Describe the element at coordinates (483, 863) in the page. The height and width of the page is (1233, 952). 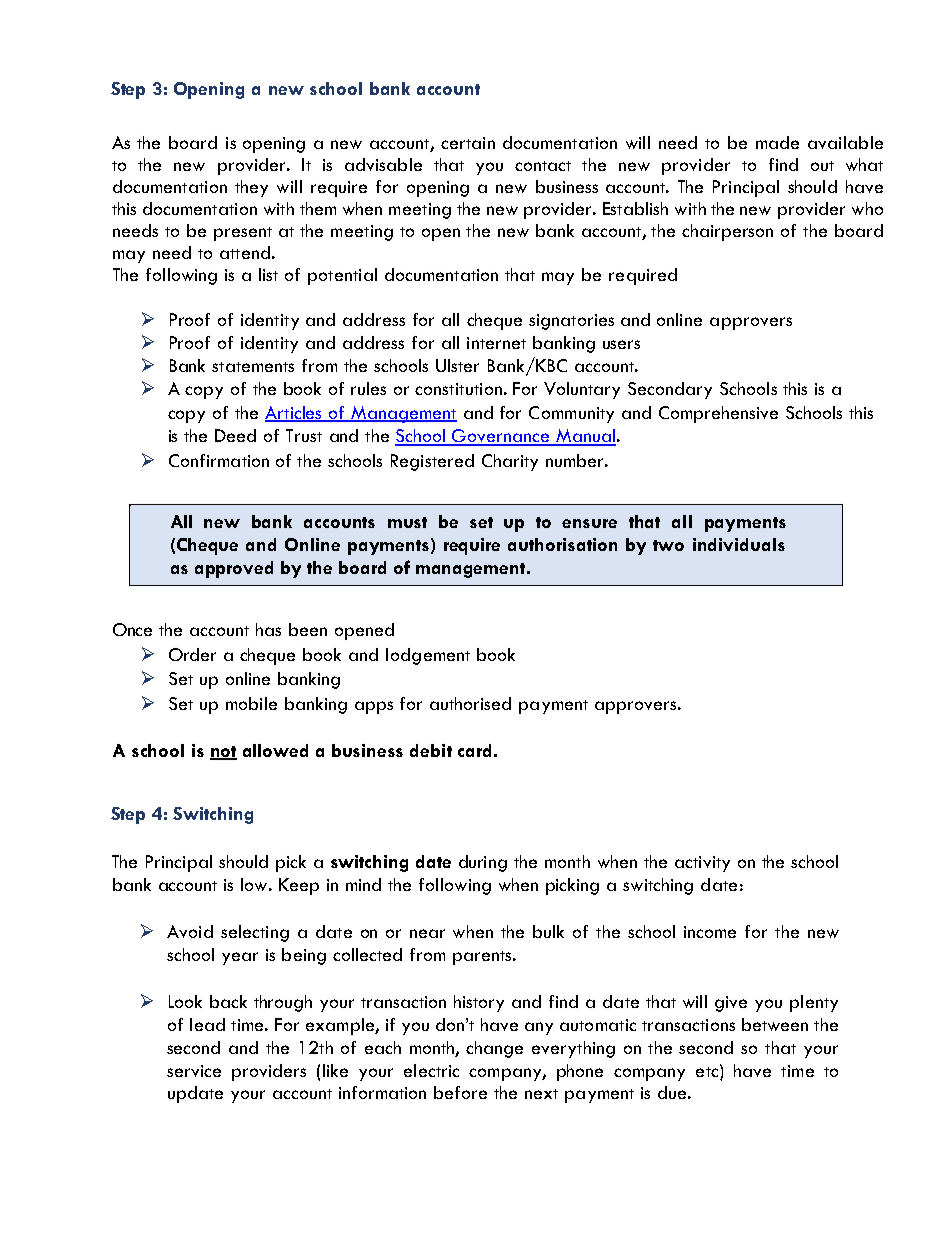
I see `during` at that location.
